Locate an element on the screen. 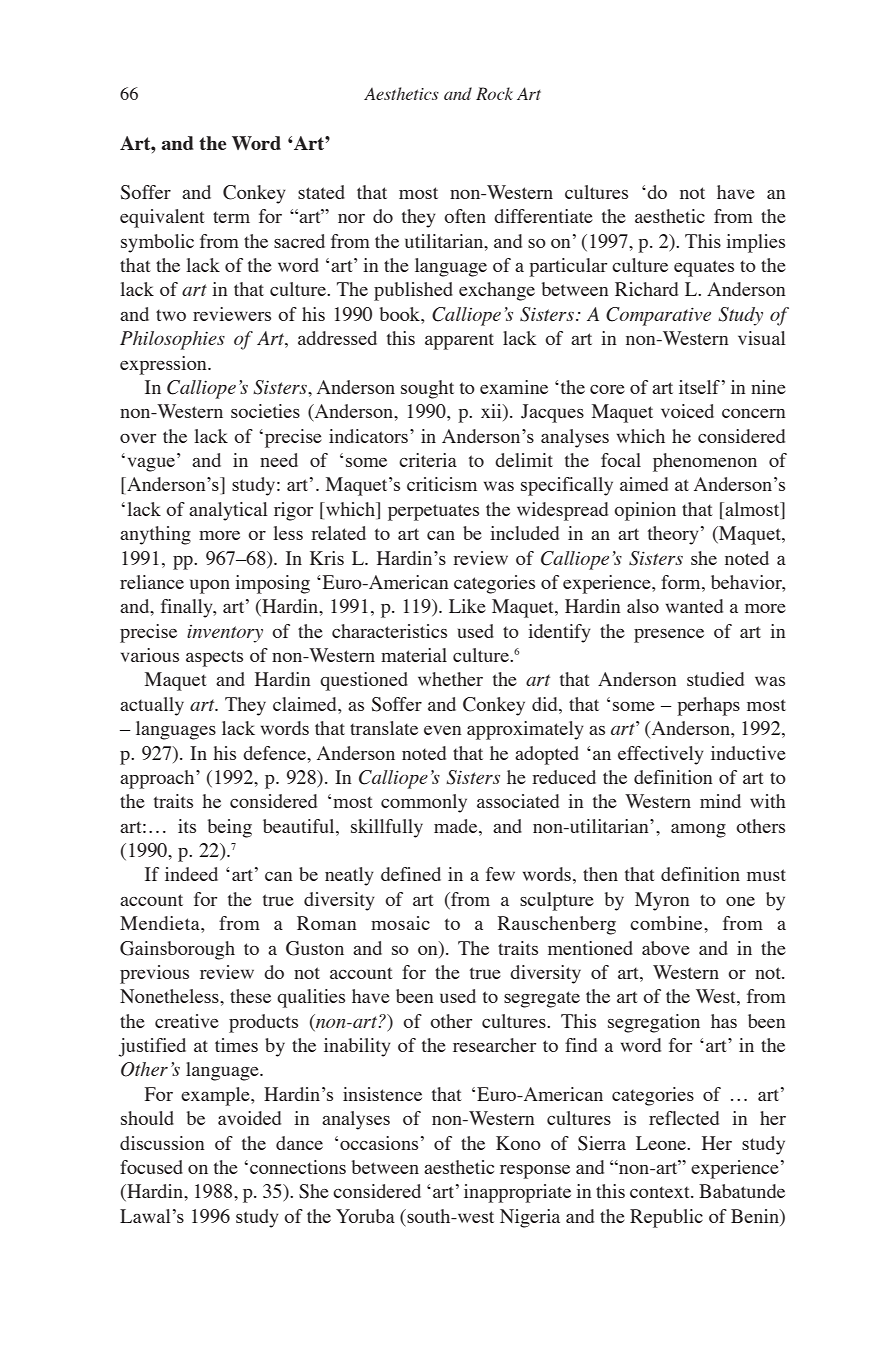  perhaps is located at coordinates (708, 706).
